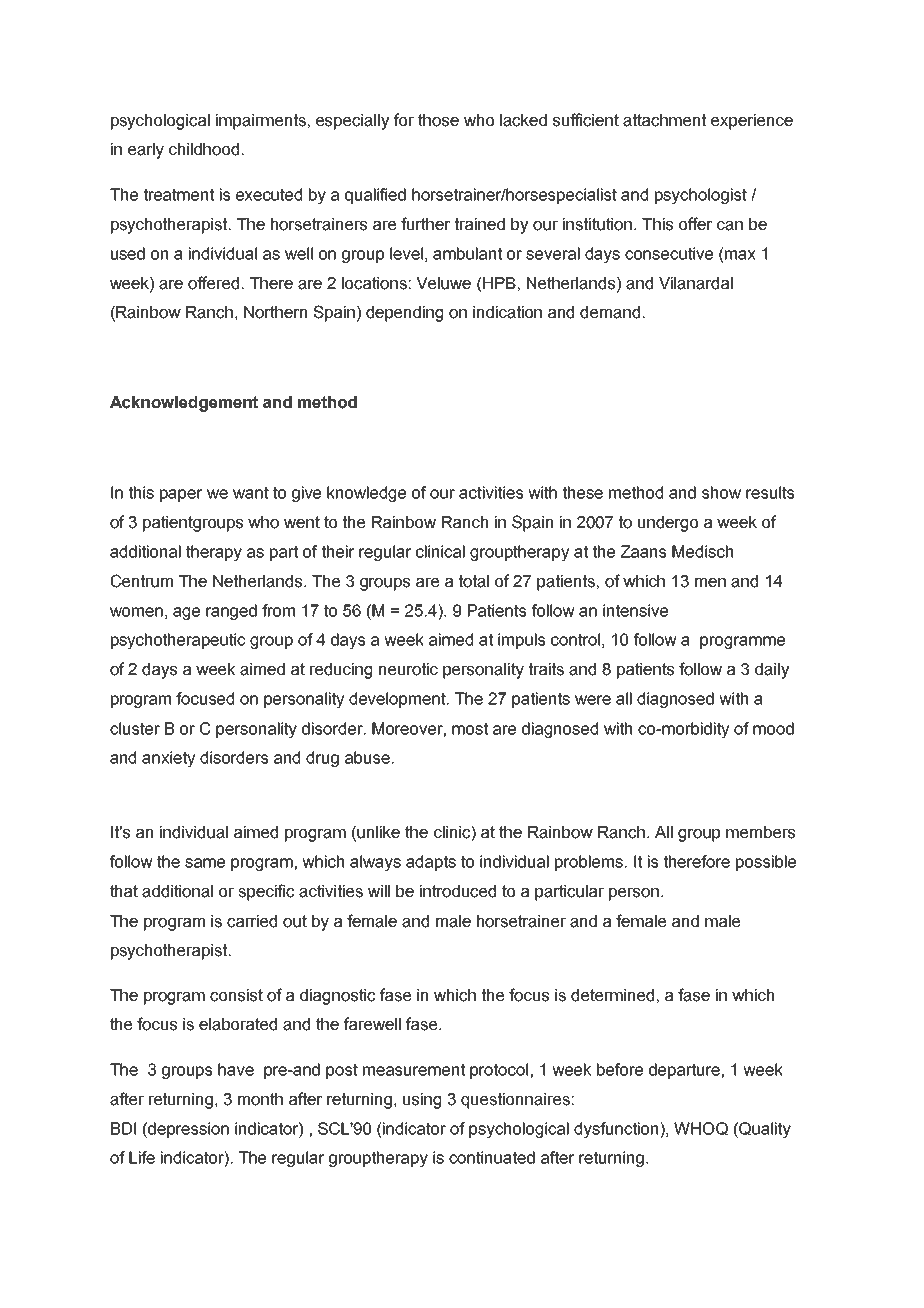 Image resolution: width=924 pixels, height=1308 pixels. What do you see at coordinates (635, 610) in the screenshot?
I see `intensive` at bounding box center [635, 610].
